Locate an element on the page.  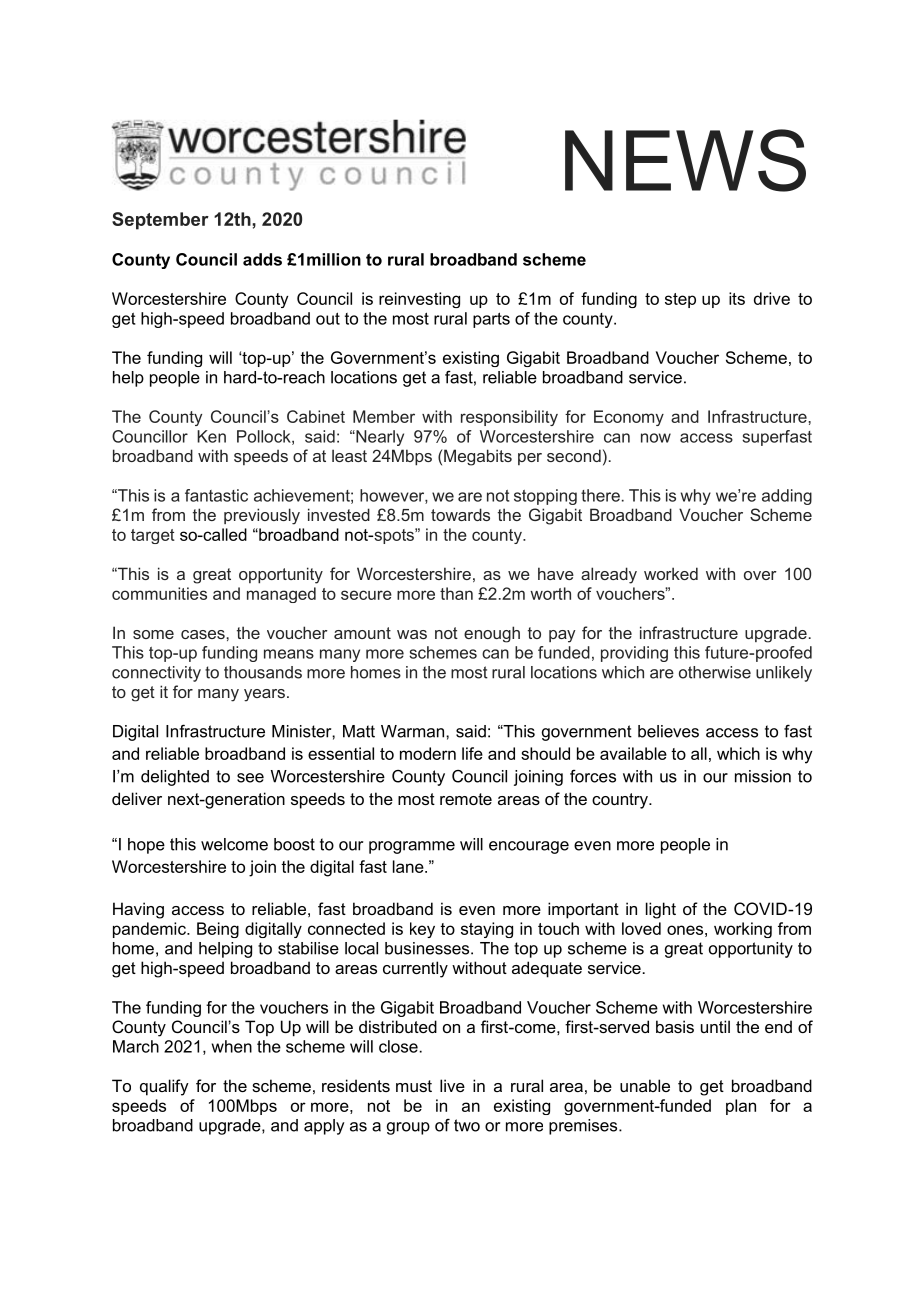
reinvesting is located at coordinates (419, 300).
